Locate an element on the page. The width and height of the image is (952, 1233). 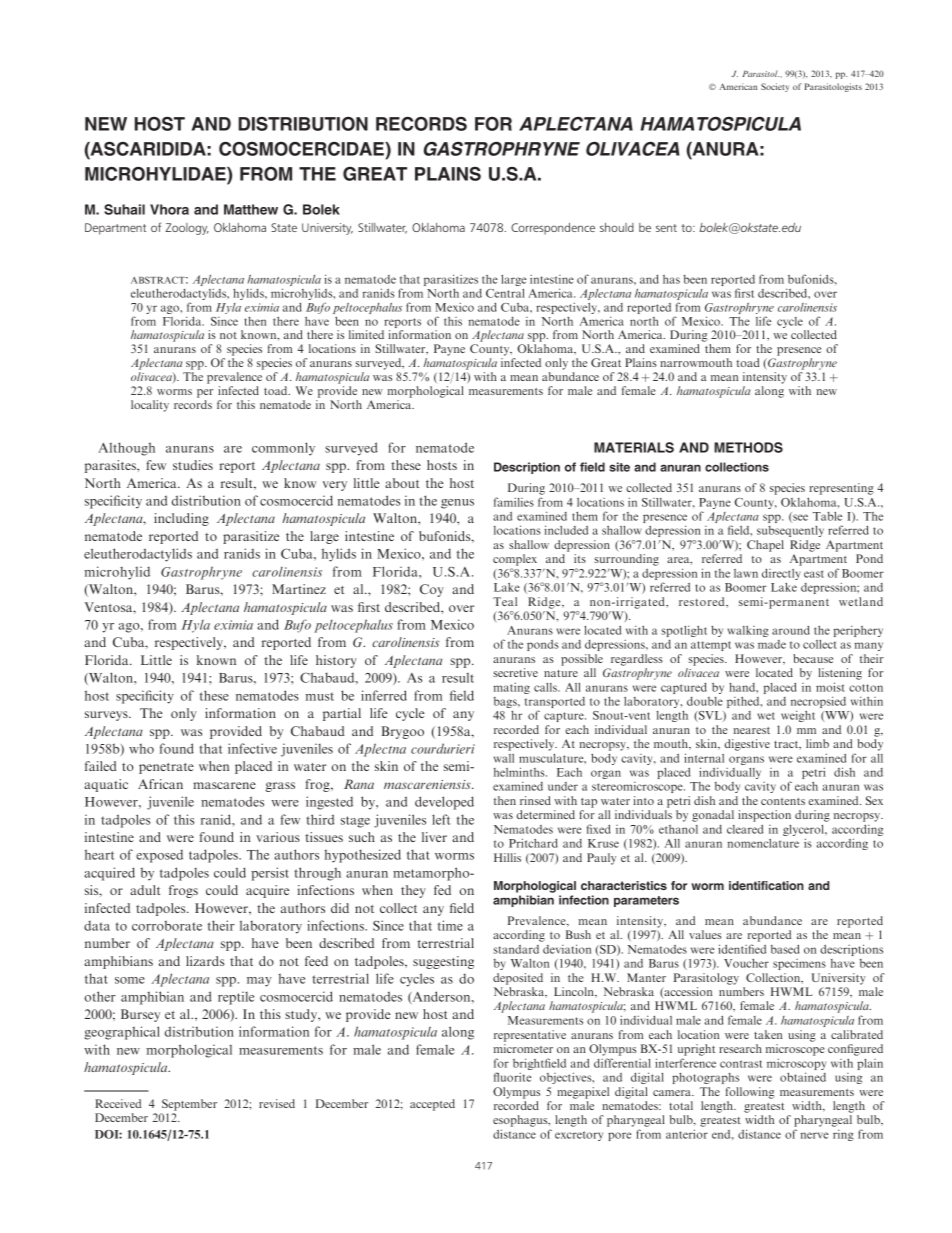
Zoology is located at coordinates (187, 229).
